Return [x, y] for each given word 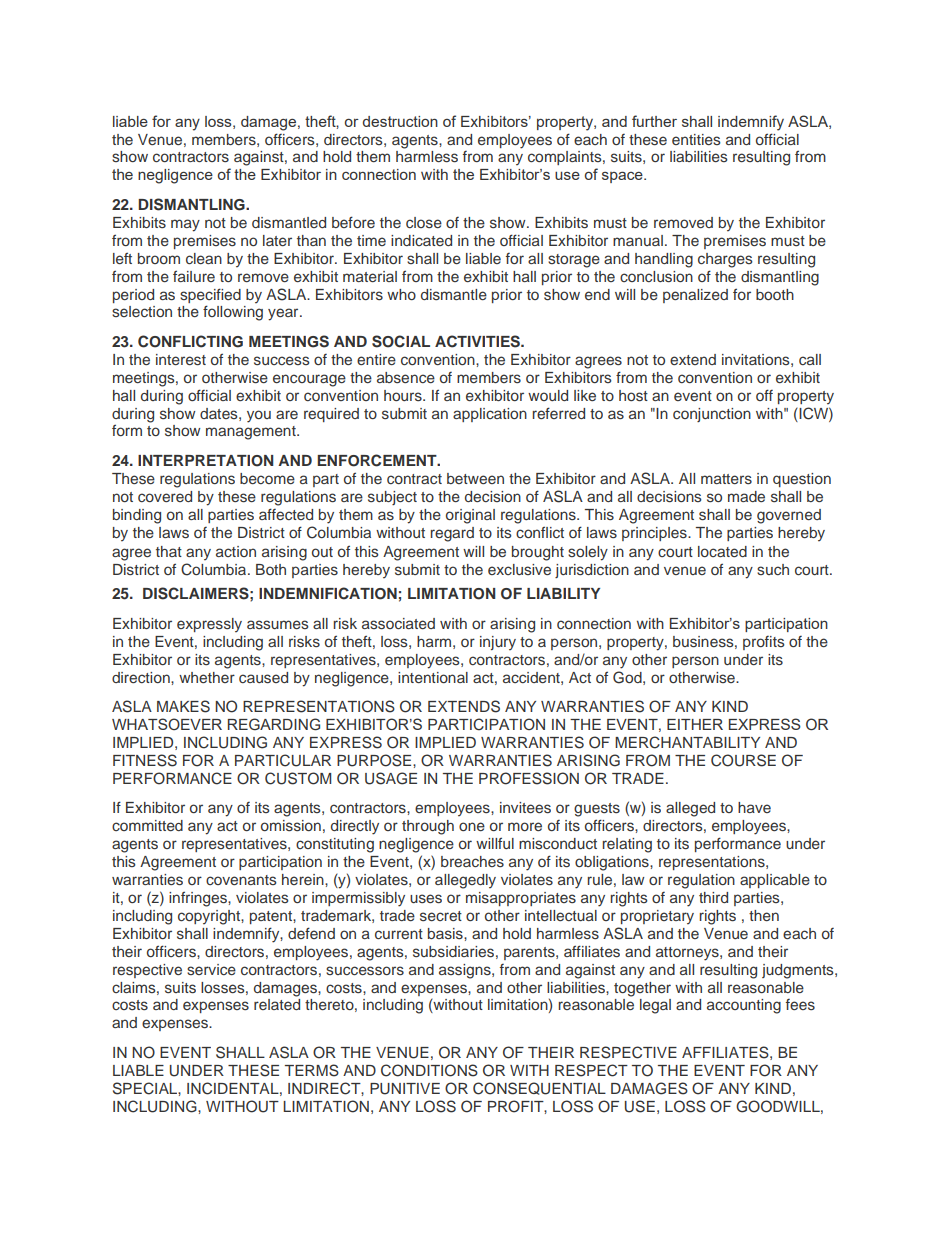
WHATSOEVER [167, 724]
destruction [400, 121]
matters [726, 479]
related [277, 1004]
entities [696, 139]
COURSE [743, 760]
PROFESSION [529, 778]
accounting [744, 1006]
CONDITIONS [429, 1070]
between [475, 478]
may [185, 225]
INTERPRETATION [206, 461]
